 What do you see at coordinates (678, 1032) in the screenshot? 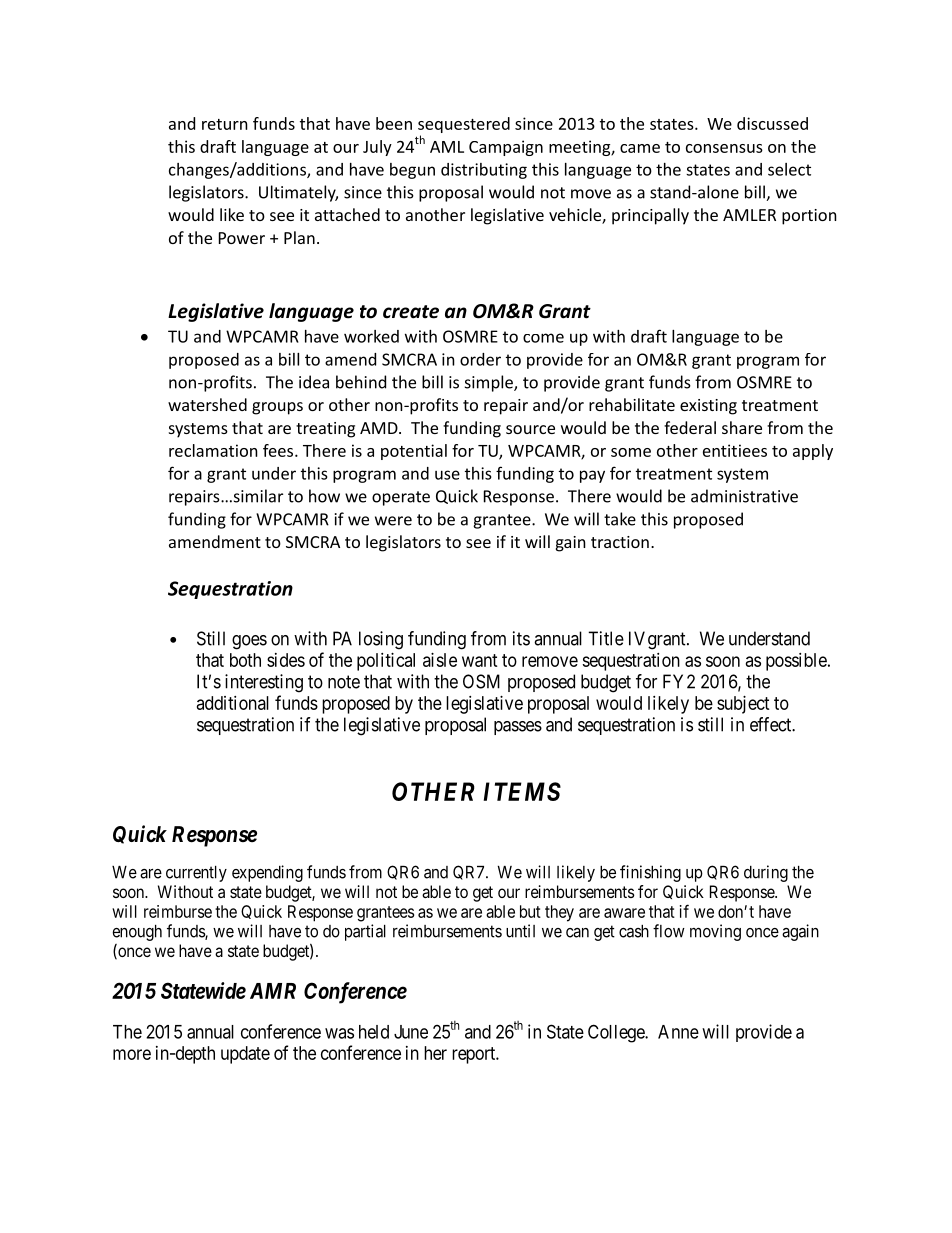
I see `Anne` at bounding box center [678, 1032].
